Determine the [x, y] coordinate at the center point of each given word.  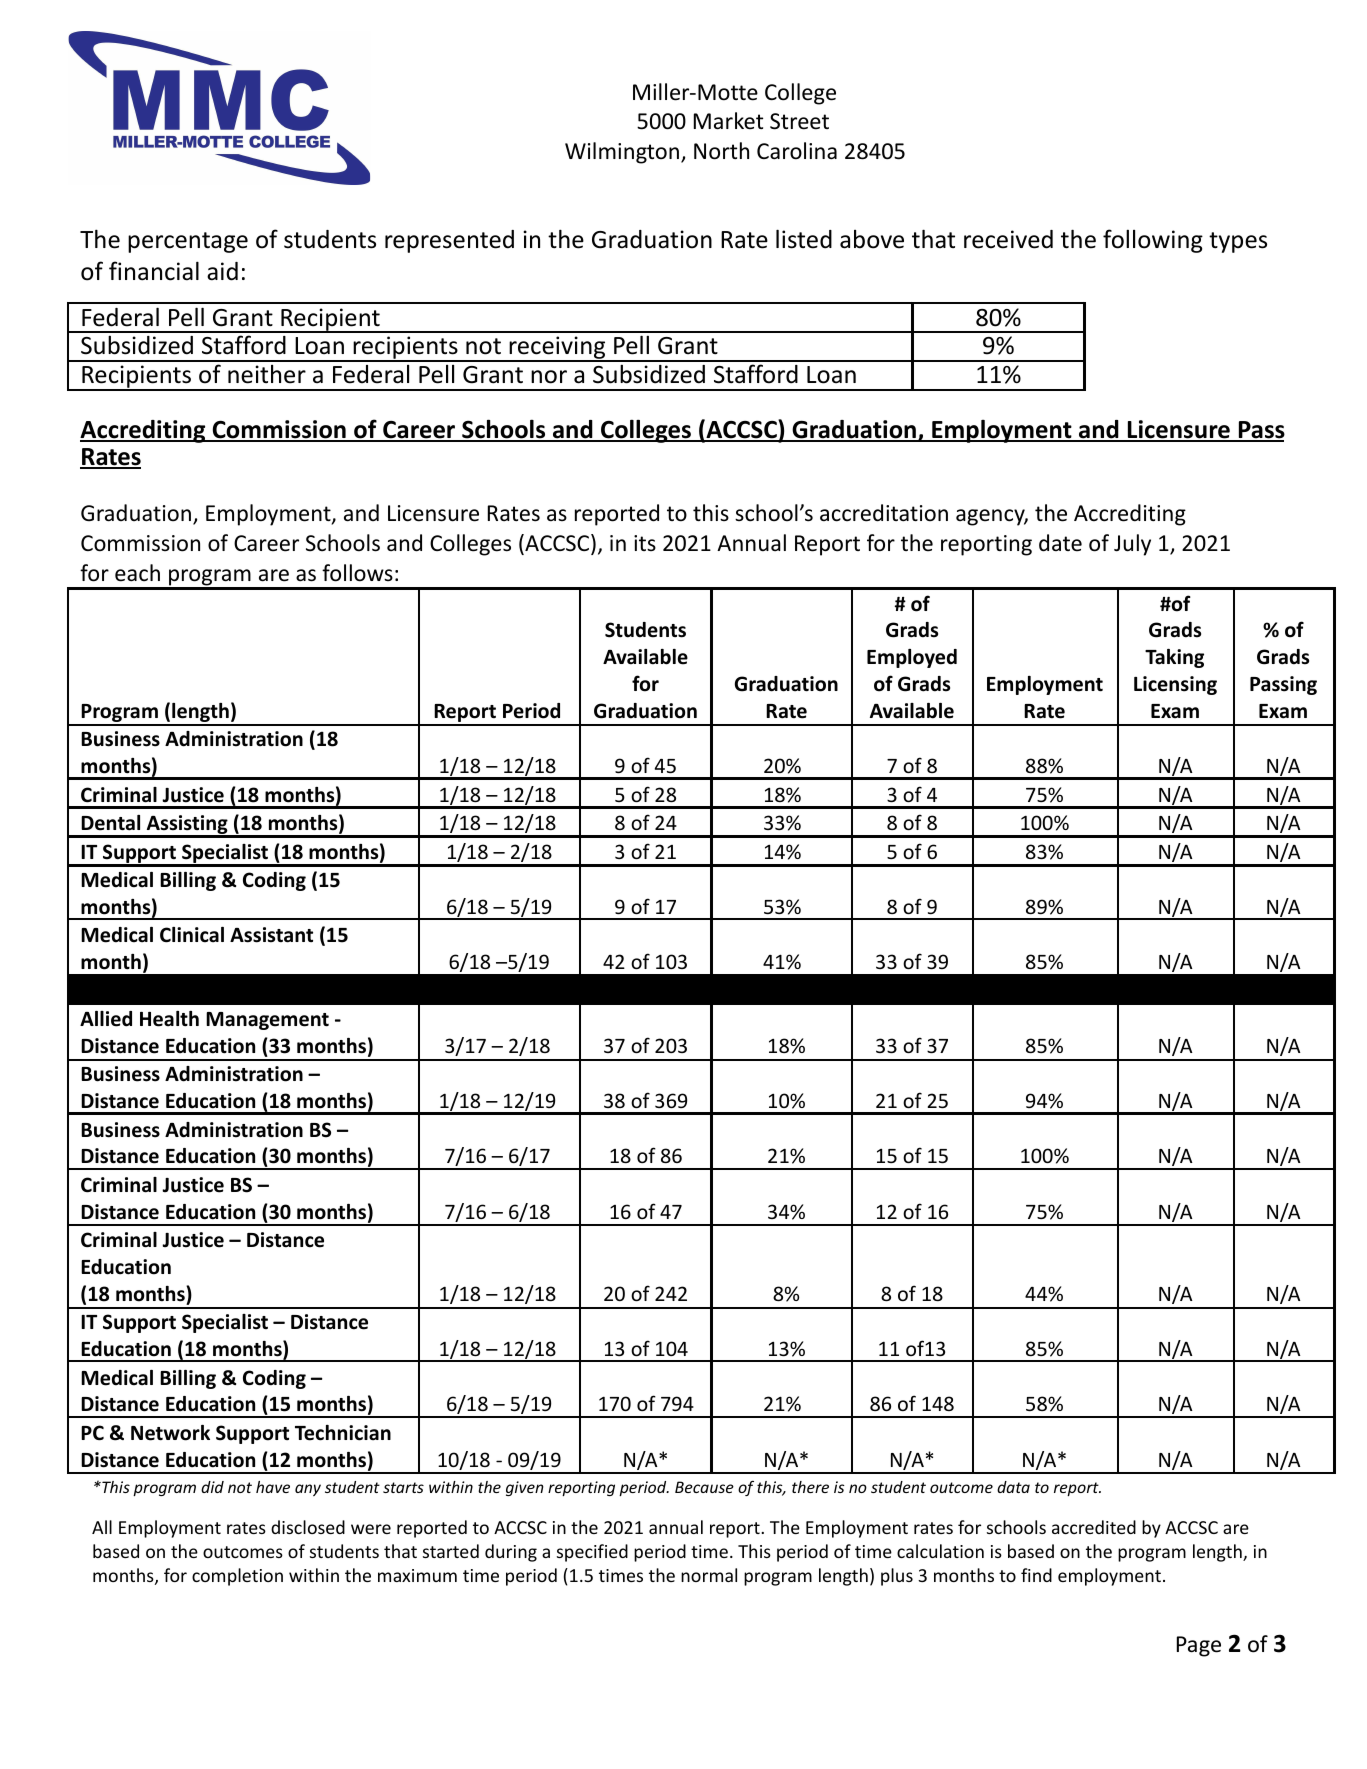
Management [267, 1021]
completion [237, 1577]
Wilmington [622, 153]
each [137, 573]
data [1013, 1487]
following [1153, 241]
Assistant [271, 935]
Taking [1174, 658]
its [645, 543]
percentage [188, 242]
